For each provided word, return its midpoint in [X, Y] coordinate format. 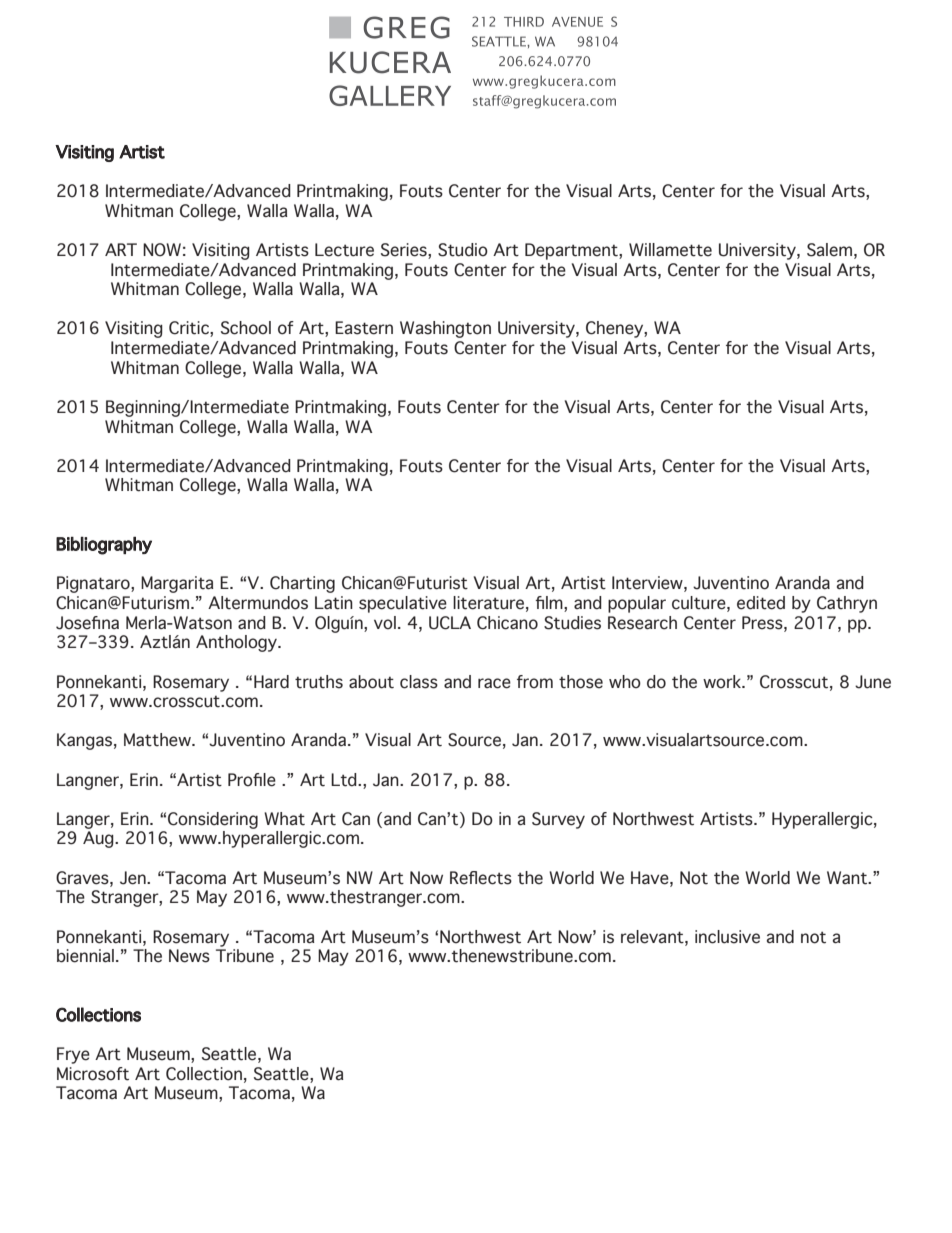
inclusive [727, 937]
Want [848, 878]
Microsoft [93, 1074]
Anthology [238, 643]
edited [761, 603]
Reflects [481, 878]
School [246, 328]
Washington [445, 329]
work [723, 682]
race [494, 683]
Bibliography [104, 546]
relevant [653, 937]
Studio [463, 250]
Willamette [670, 250]
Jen [134, 878]
